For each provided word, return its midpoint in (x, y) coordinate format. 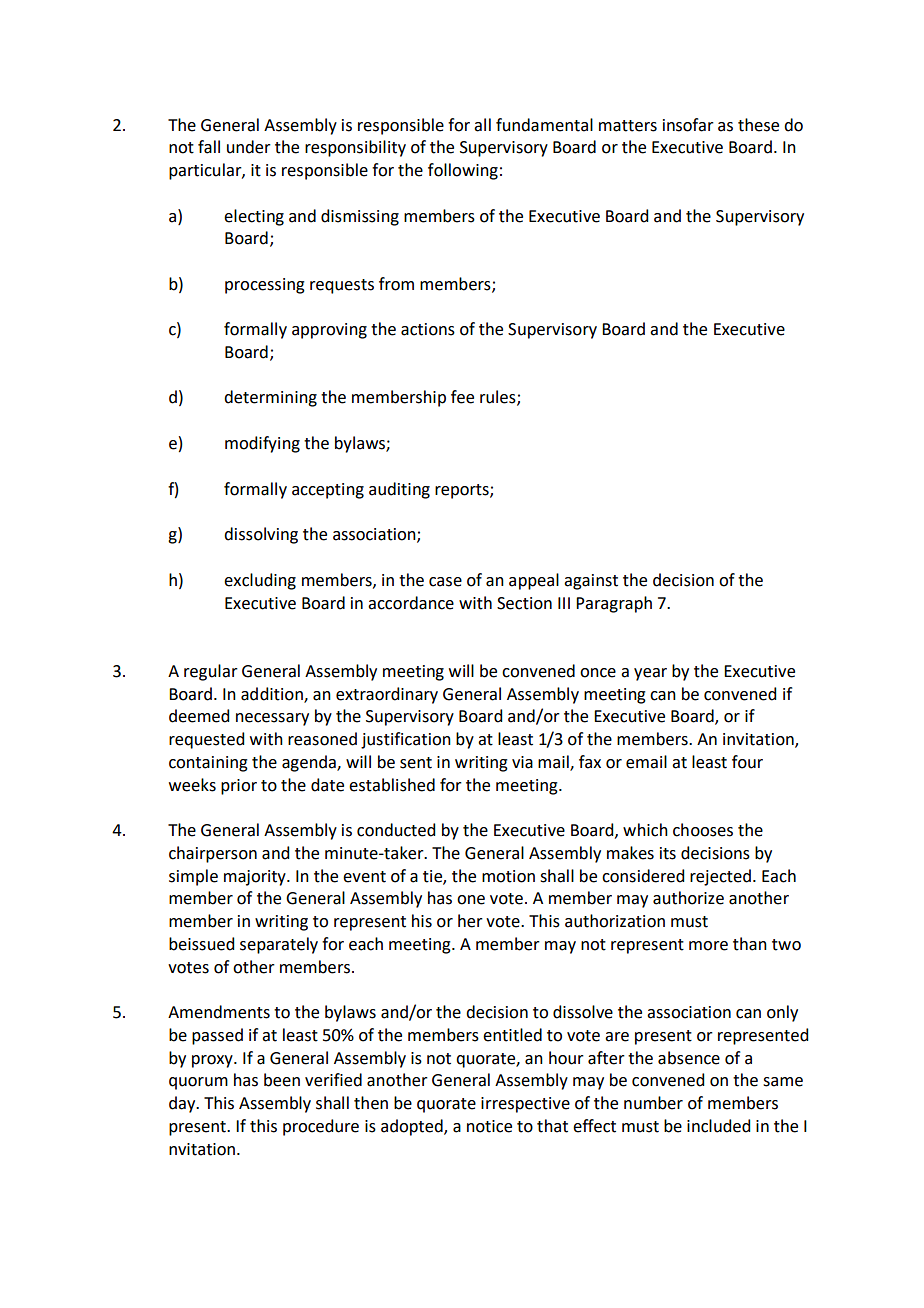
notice (489, 1126)
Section (524, 603)
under (249, 147)
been (282, 1080)
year (650, 674)
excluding (260, 581)
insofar (688, 125)
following (463, 171)
